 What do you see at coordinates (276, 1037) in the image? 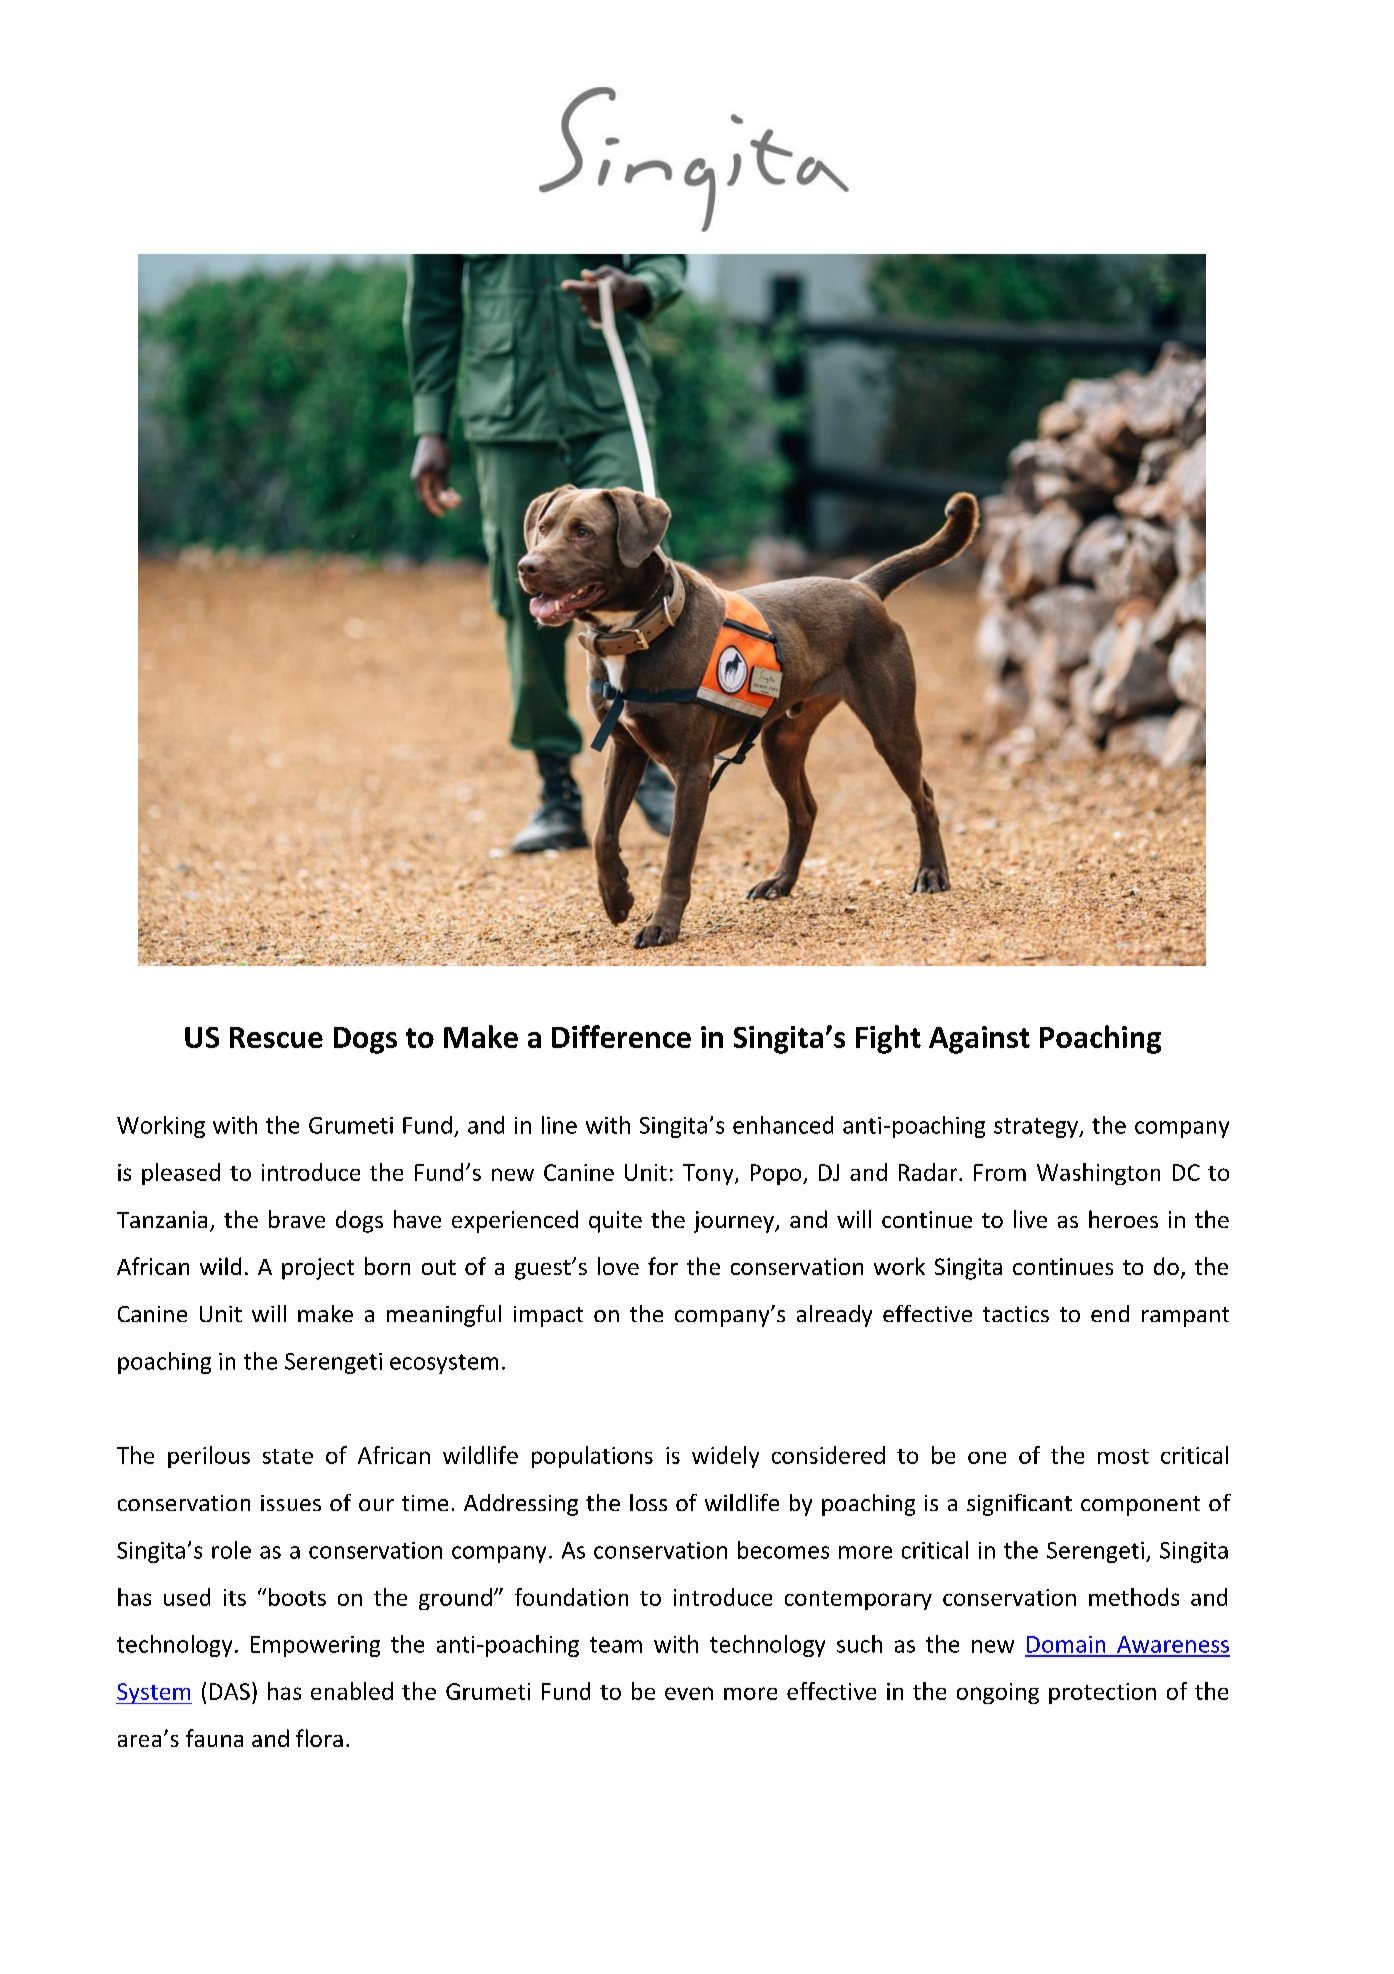
I see `Rescue` at bounding box center [276, 1037].
